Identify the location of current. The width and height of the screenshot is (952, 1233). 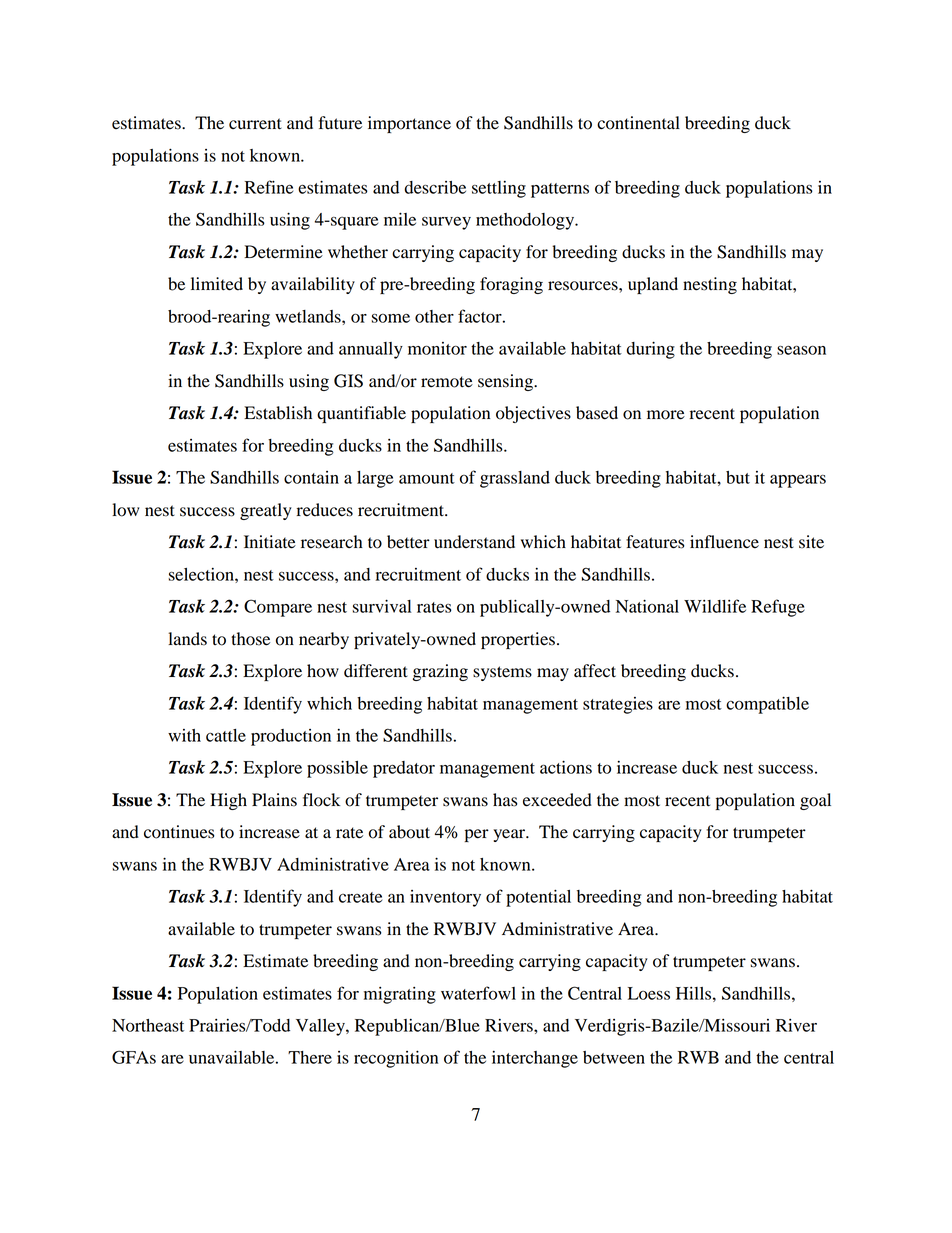
(255, 124).
